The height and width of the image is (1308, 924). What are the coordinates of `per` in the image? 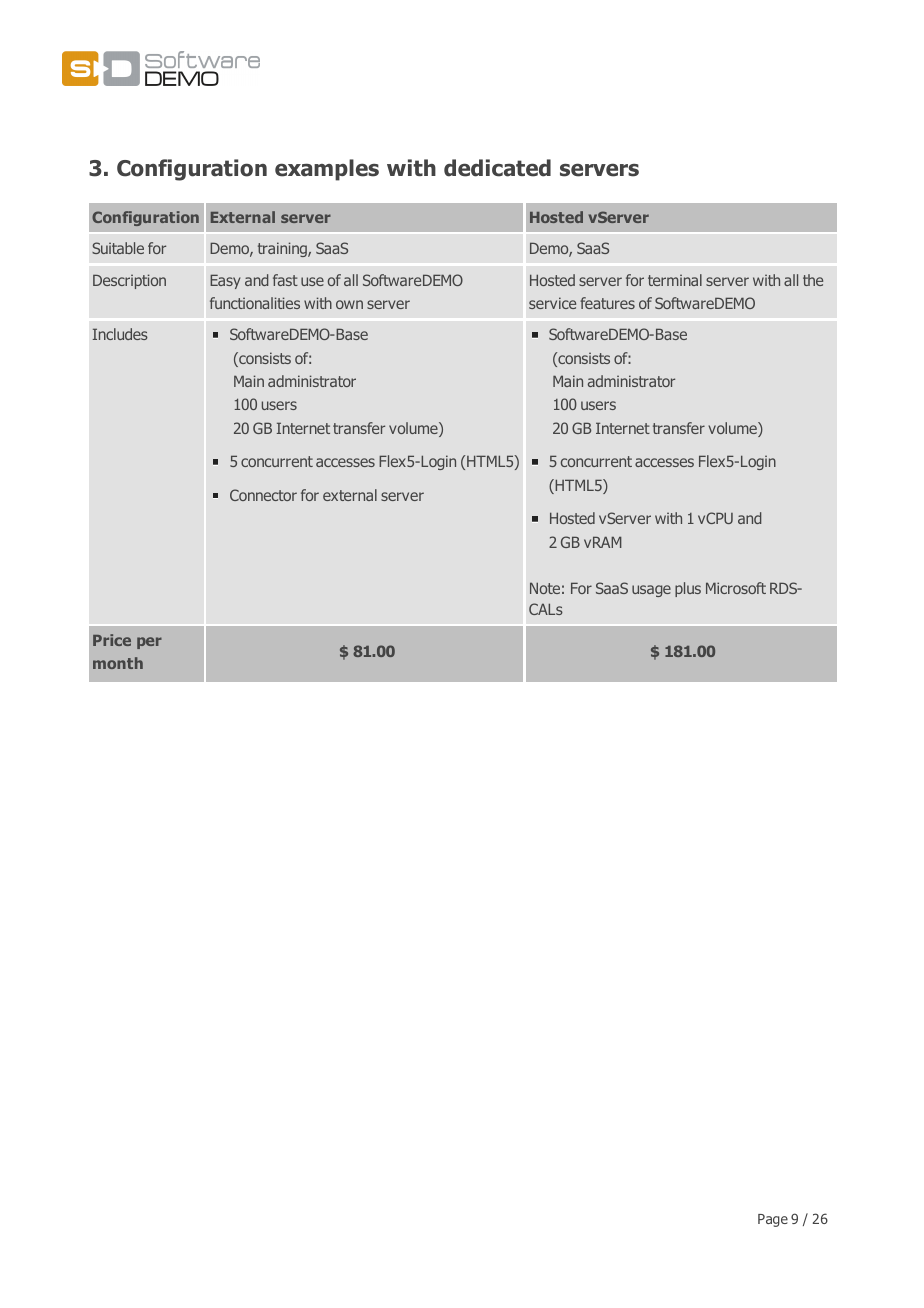 It's located at (149, 643).
